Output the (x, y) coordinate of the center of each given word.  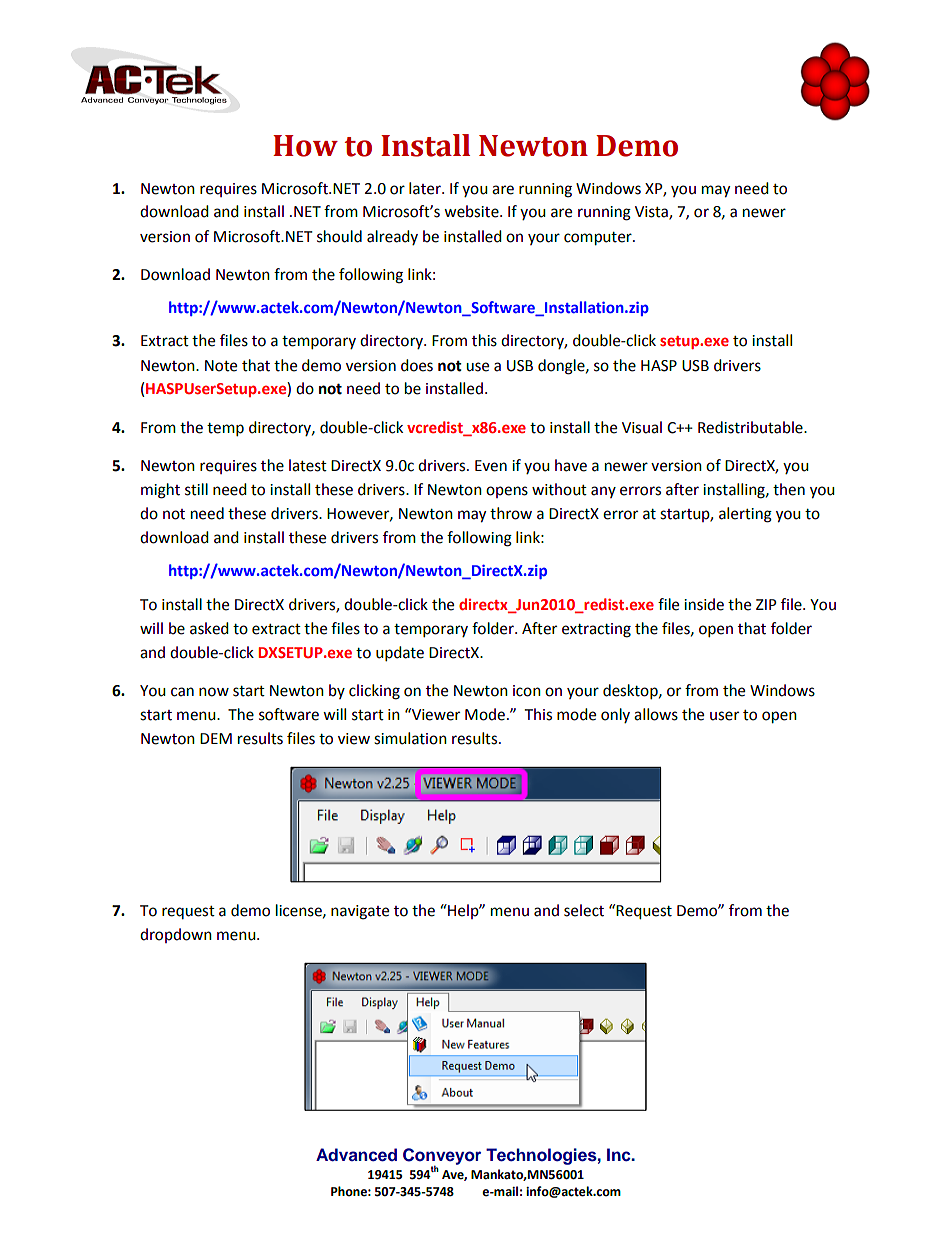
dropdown (176, 935)
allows (656, 714)
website (472, 211)
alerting (745, 515)
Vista (652, 213)
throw (511, 513)
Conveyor (442, 1157)
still (196, 489)
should (339, 236)
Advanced (356, 1155)
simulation (410, 738)
